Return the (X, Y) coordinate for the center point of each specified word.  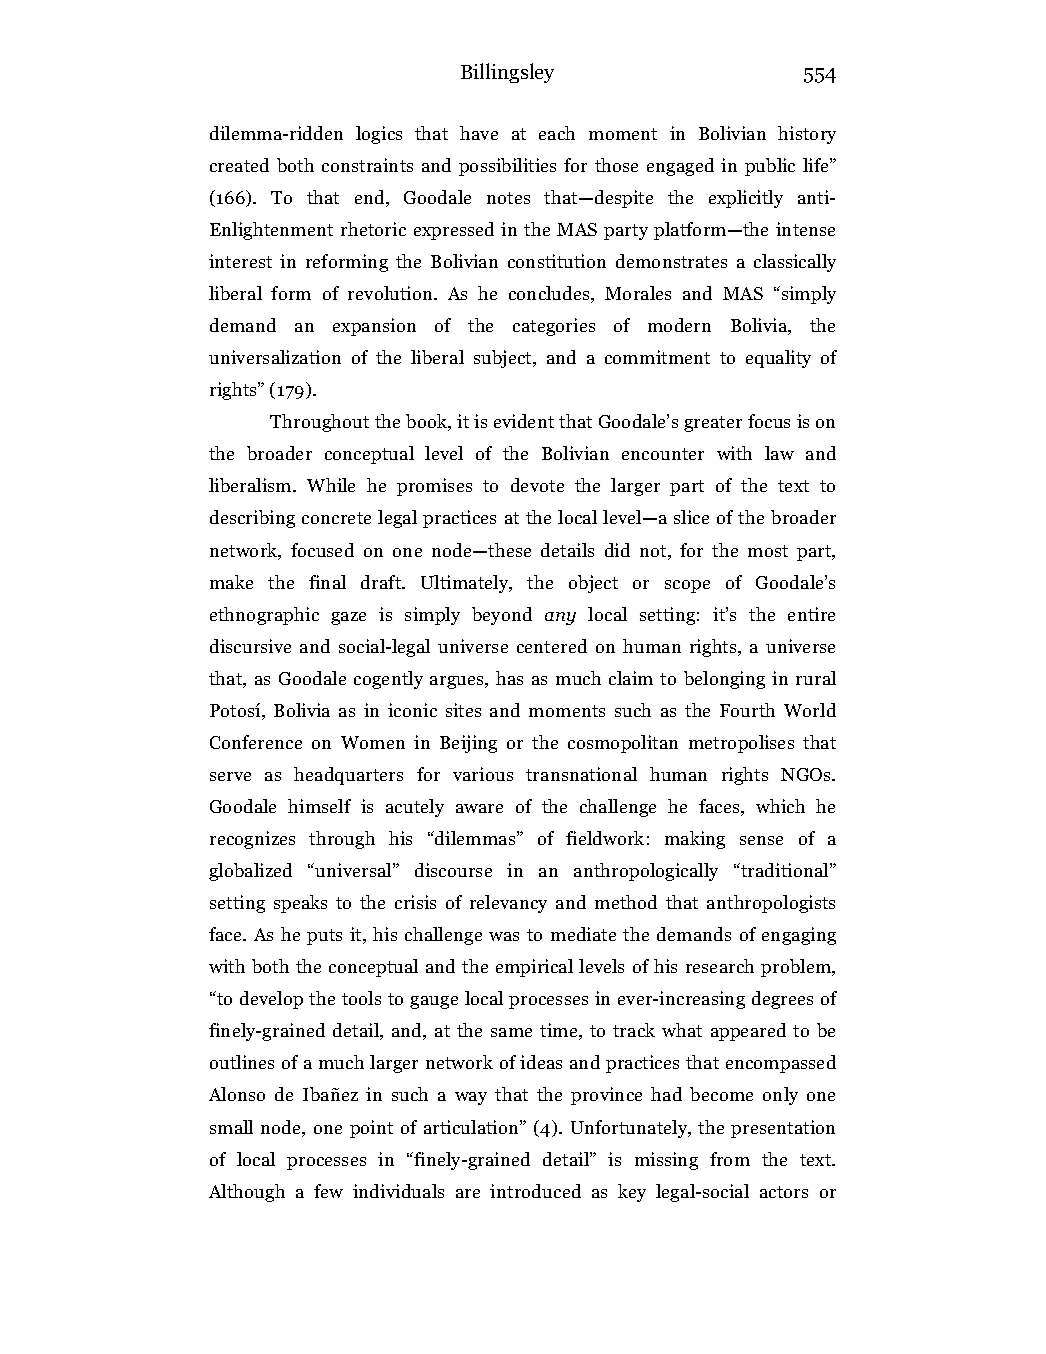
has (509, 678)
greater (713, 424)
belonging (724, 680)
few (328, 1191)
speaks (300, 904)
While (331, 485)
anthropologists (771, 904)
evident (524, 421)
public (770, 167)
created (239, 165)
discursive (250, 646)
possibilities (507, 167)
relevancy (508, 904)
